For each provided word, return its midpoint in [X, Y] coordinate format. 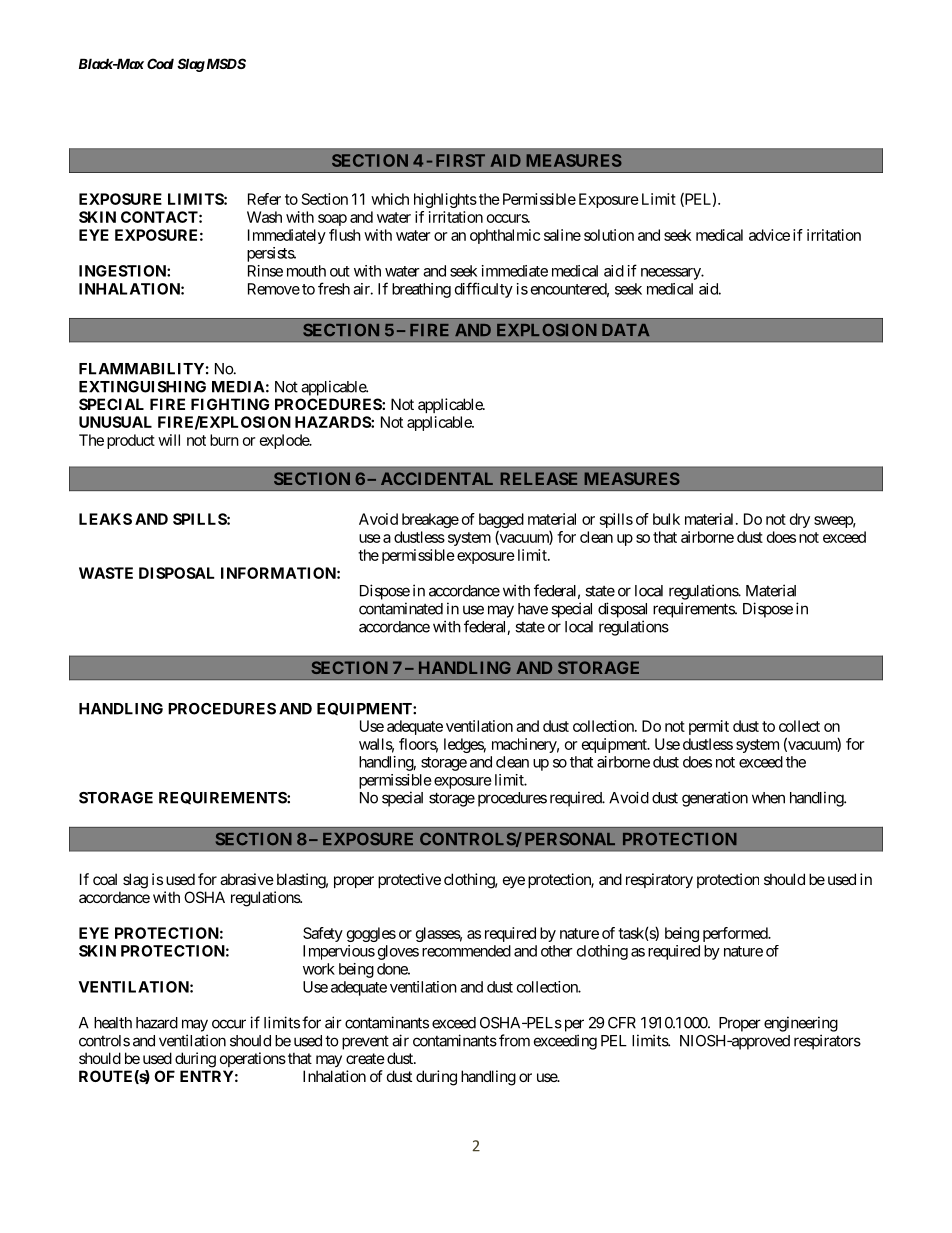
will [169, 440]
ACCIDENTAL [437, 478]
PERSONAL [570, 839]
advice [769, 235]
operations [253, 1059]
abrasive [247, 879]
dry [800, 520]
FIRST [460, 160]
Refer [264, 199]
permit [709, 727]
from [514, 1040]
